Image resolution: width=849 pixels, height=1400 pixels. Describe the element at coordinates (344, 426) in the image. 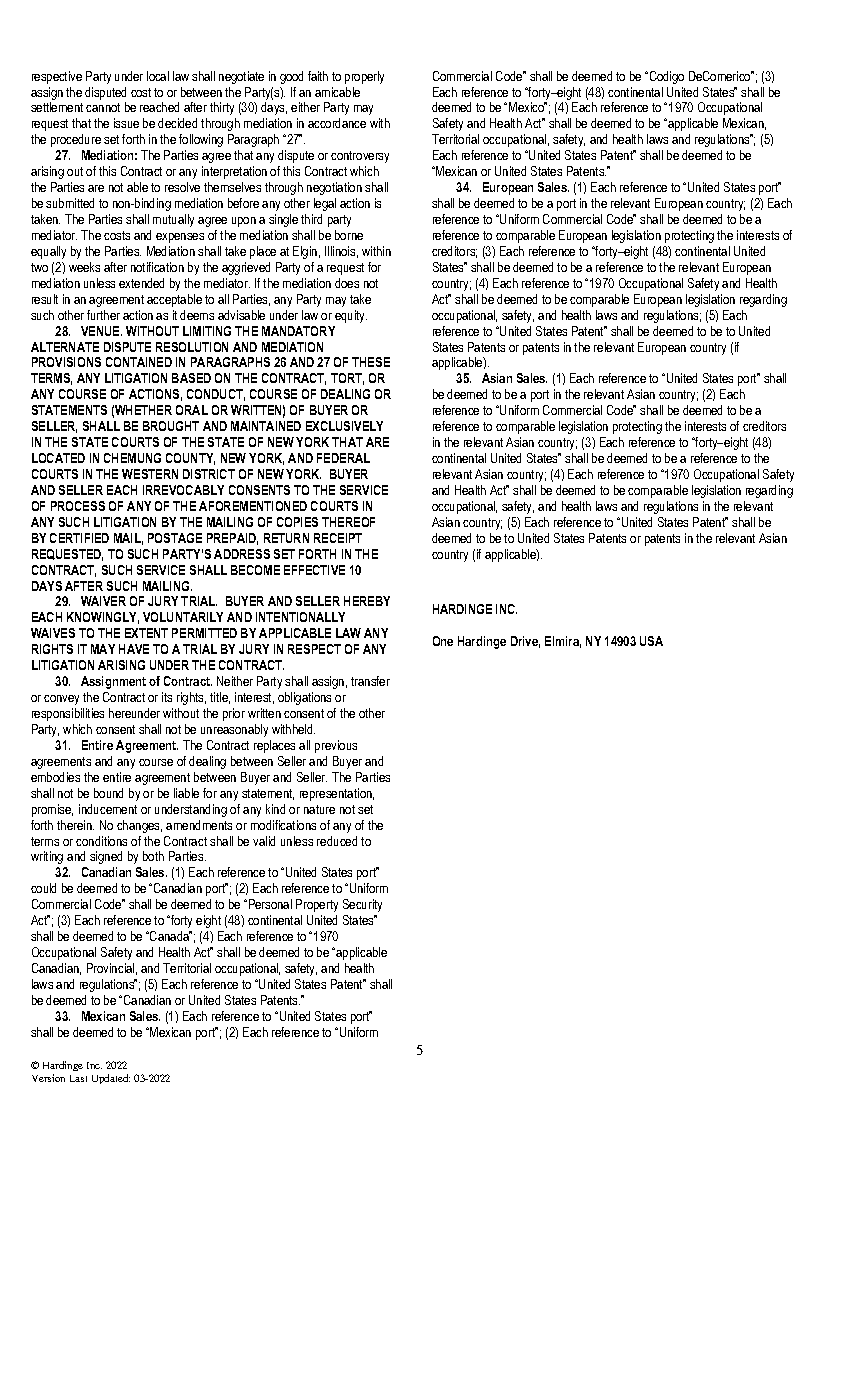

I see `EXCLUSIVELY` at that location.
